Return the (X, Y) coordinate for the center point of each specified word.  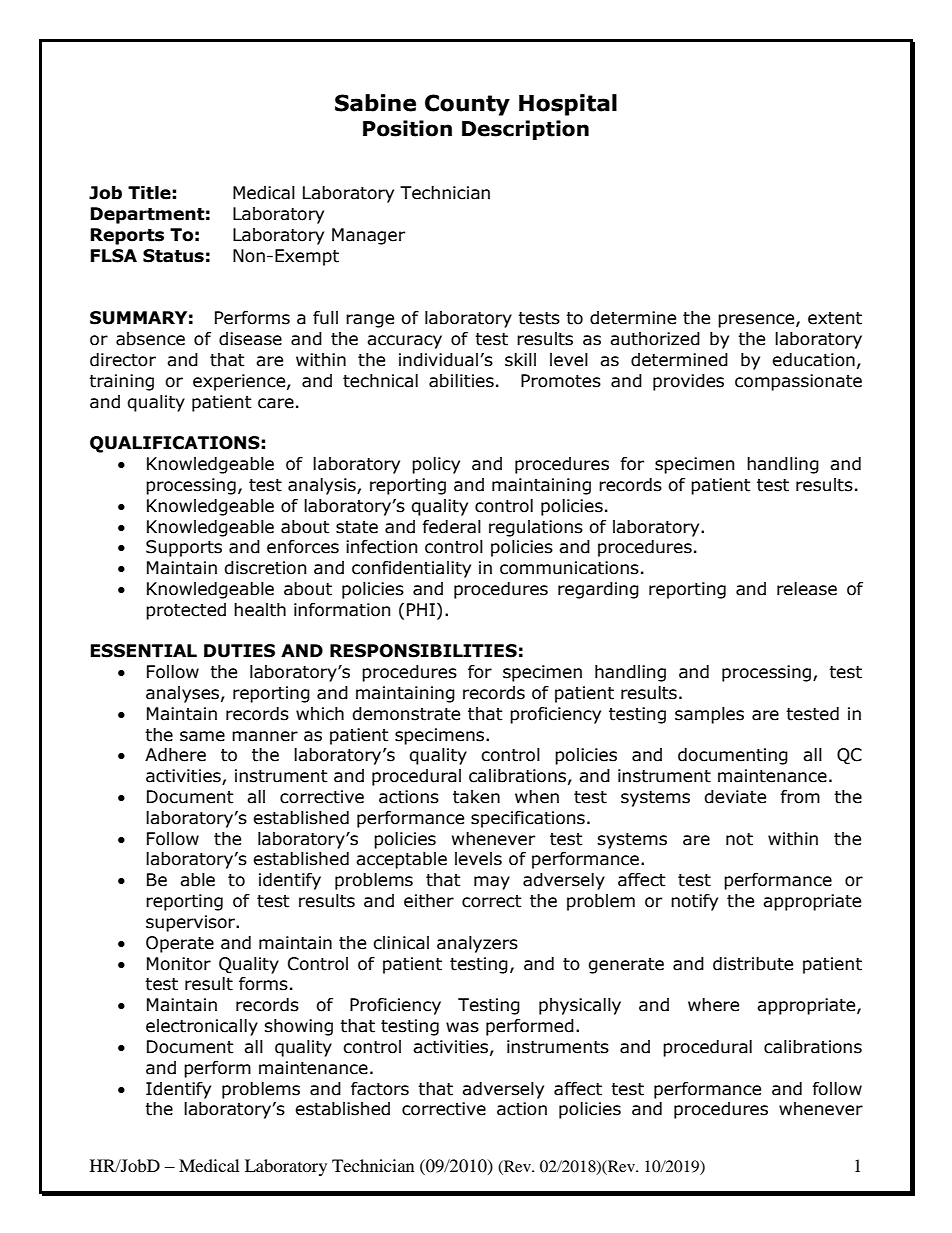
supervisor (191, 923)
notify (694, 902)
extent (835, 318)
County (467, 105)
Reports (127, 236)
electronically (202, 1027)
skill (520, 360)
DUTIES (239, 651)
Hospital (568, 105)
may (492, 883)
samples (709, 715)
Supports (184, 548)
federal (451, 527)
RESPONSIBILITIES (423, 651)
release (807, 589)
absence (150, 339)
